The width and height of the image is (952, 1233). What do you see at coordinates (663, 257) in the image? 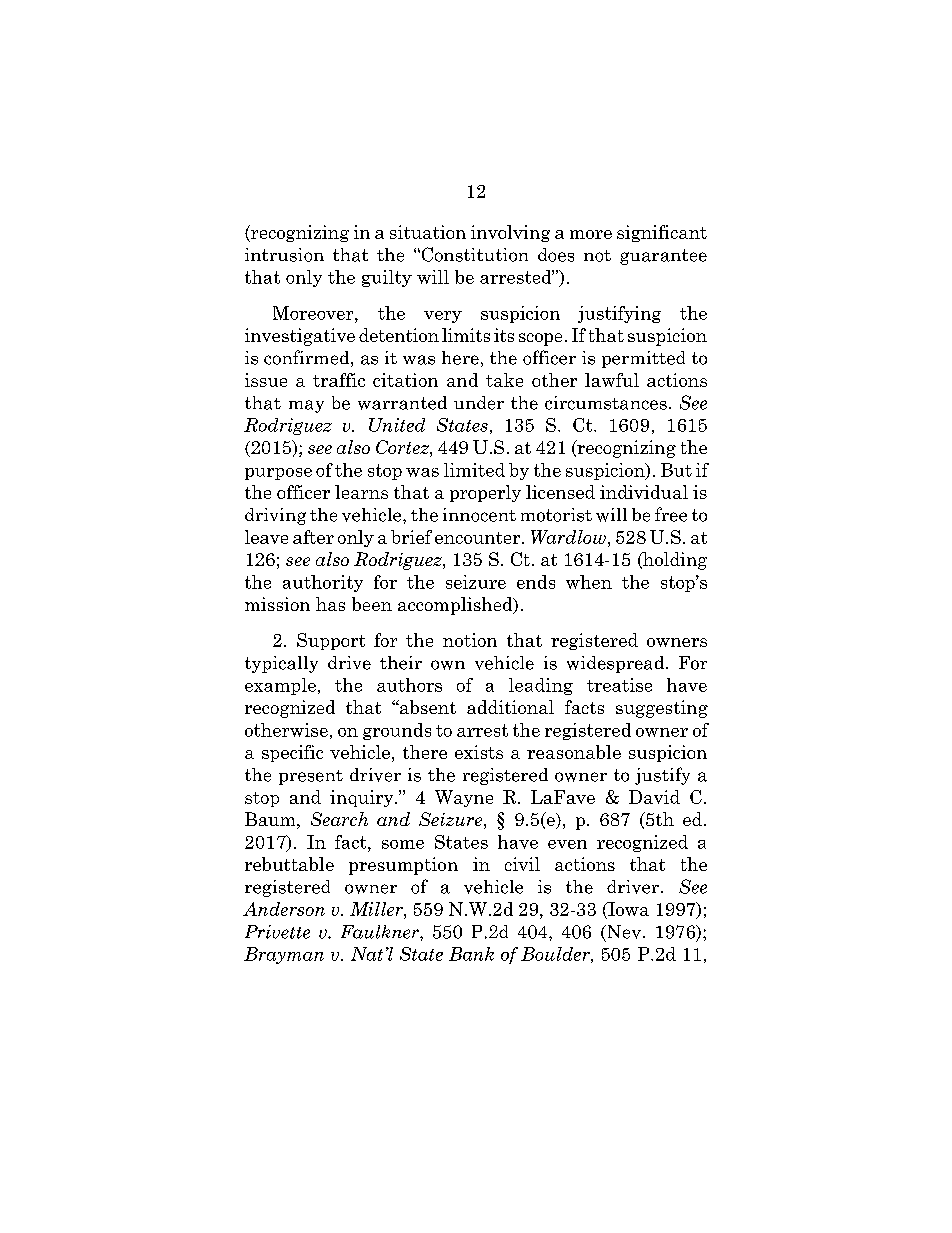
I see `guarantee` at bounding box center [663, 257].
